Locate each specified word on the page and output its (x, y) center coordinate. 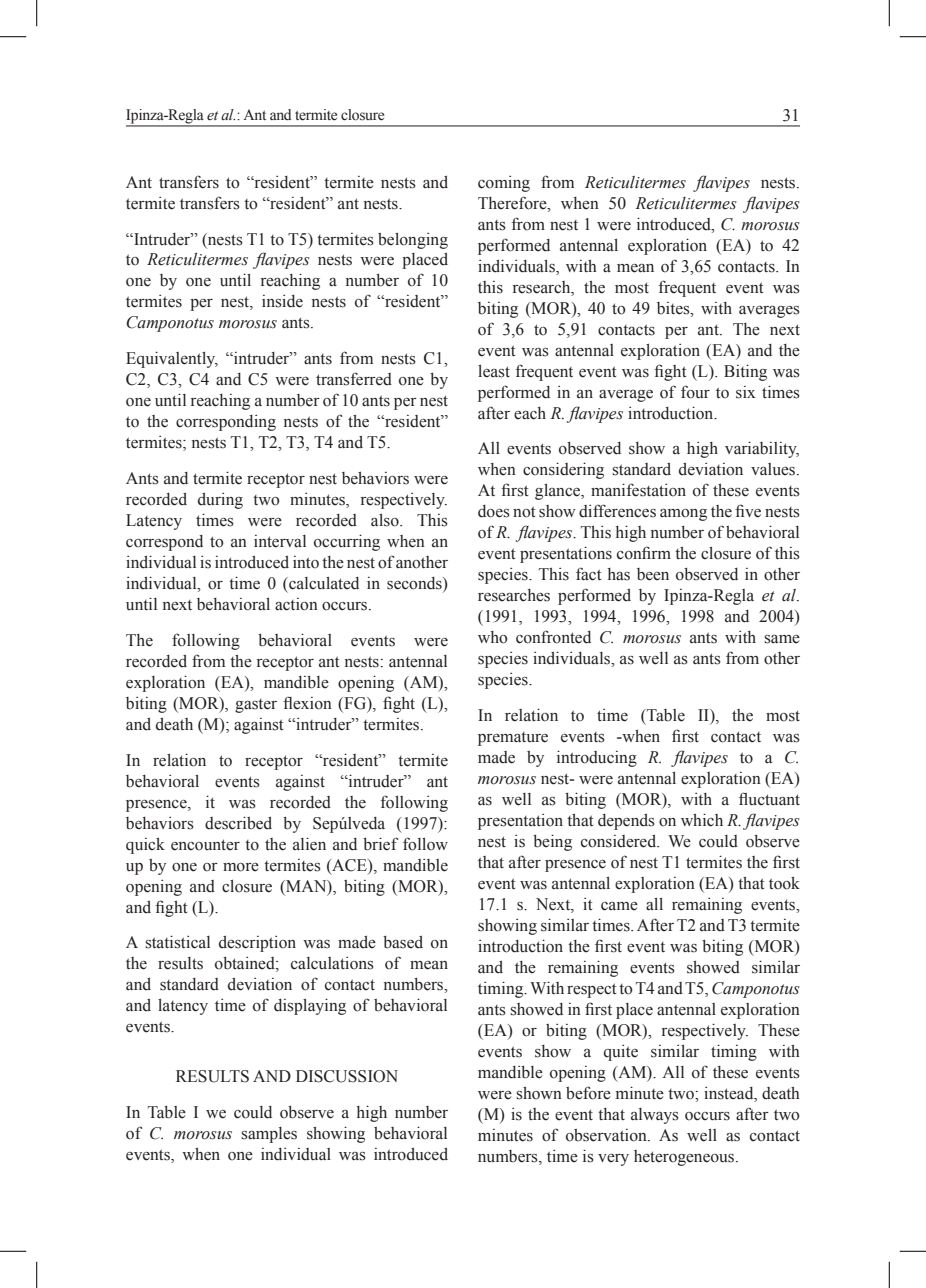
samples (269, 1135)
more (241, 867)
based (403, 942)
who (493, 637)
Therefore (513, 203)
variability (762, 449)
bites (674, 308)
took (784, 883)
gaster (256, 706)
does (494, 511)
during (220, 501)
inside (282, 301)
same (782, 639)
